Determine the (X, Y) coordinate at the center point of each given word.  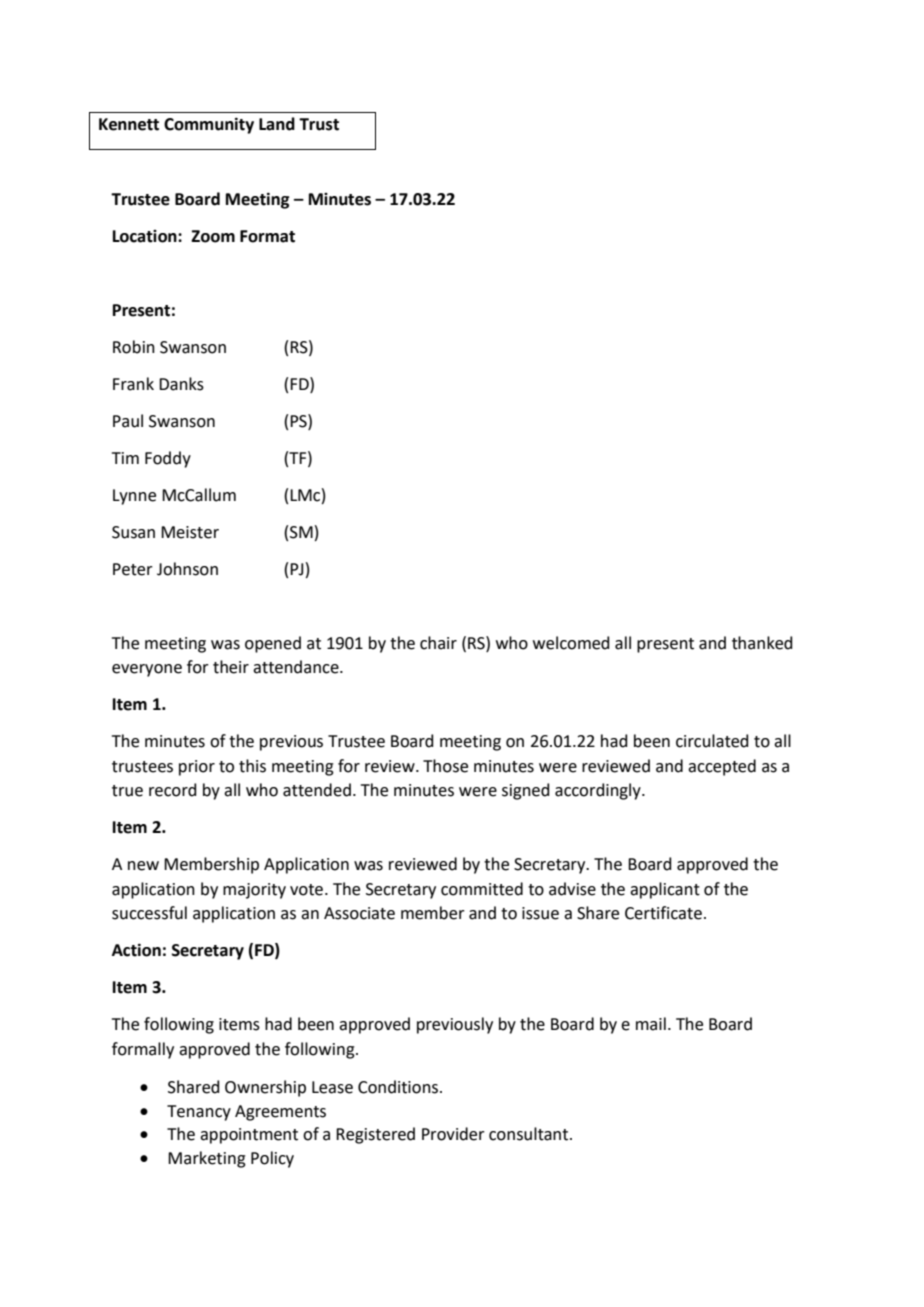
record (173, 790)
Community (209, 125)
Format (267, 236)
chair (438, 643)
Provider (453, 1134)
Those (445, 766)
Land (277, 124)
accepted (722, 767)
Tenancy (199, 1113)
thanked (762, 643)
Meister (190, 532)
